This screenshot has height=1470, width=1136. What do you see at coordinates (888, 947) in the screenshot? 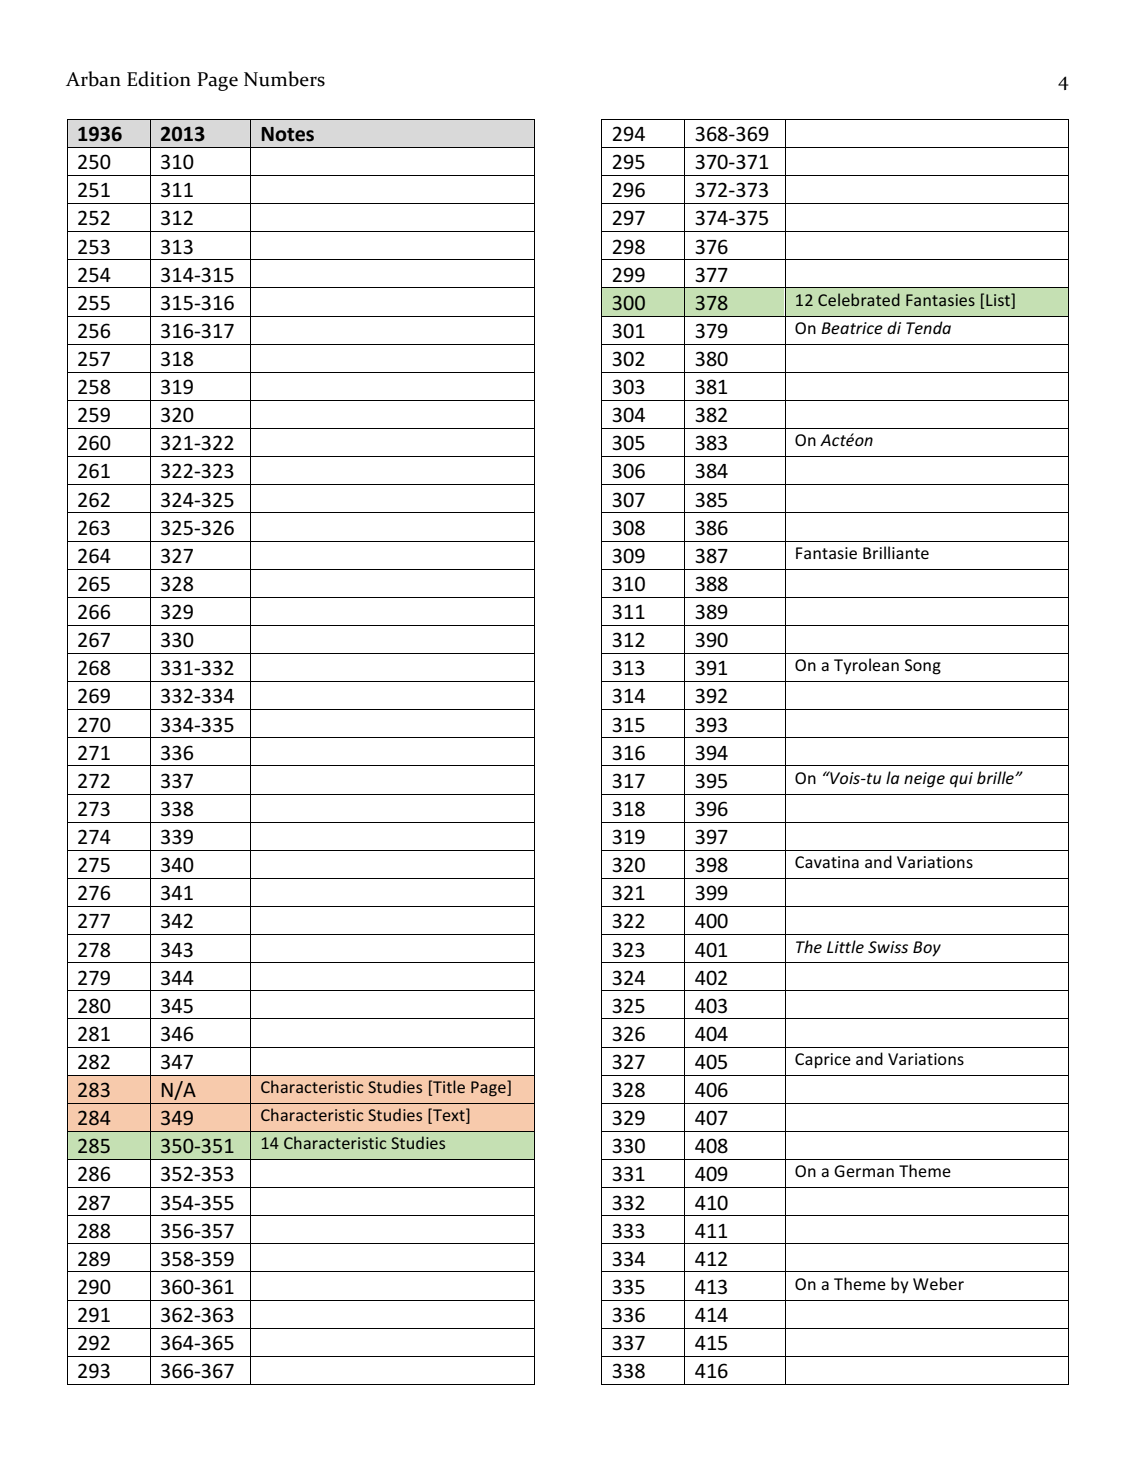
I see `Swiss` at bounding box center [888, 947].
